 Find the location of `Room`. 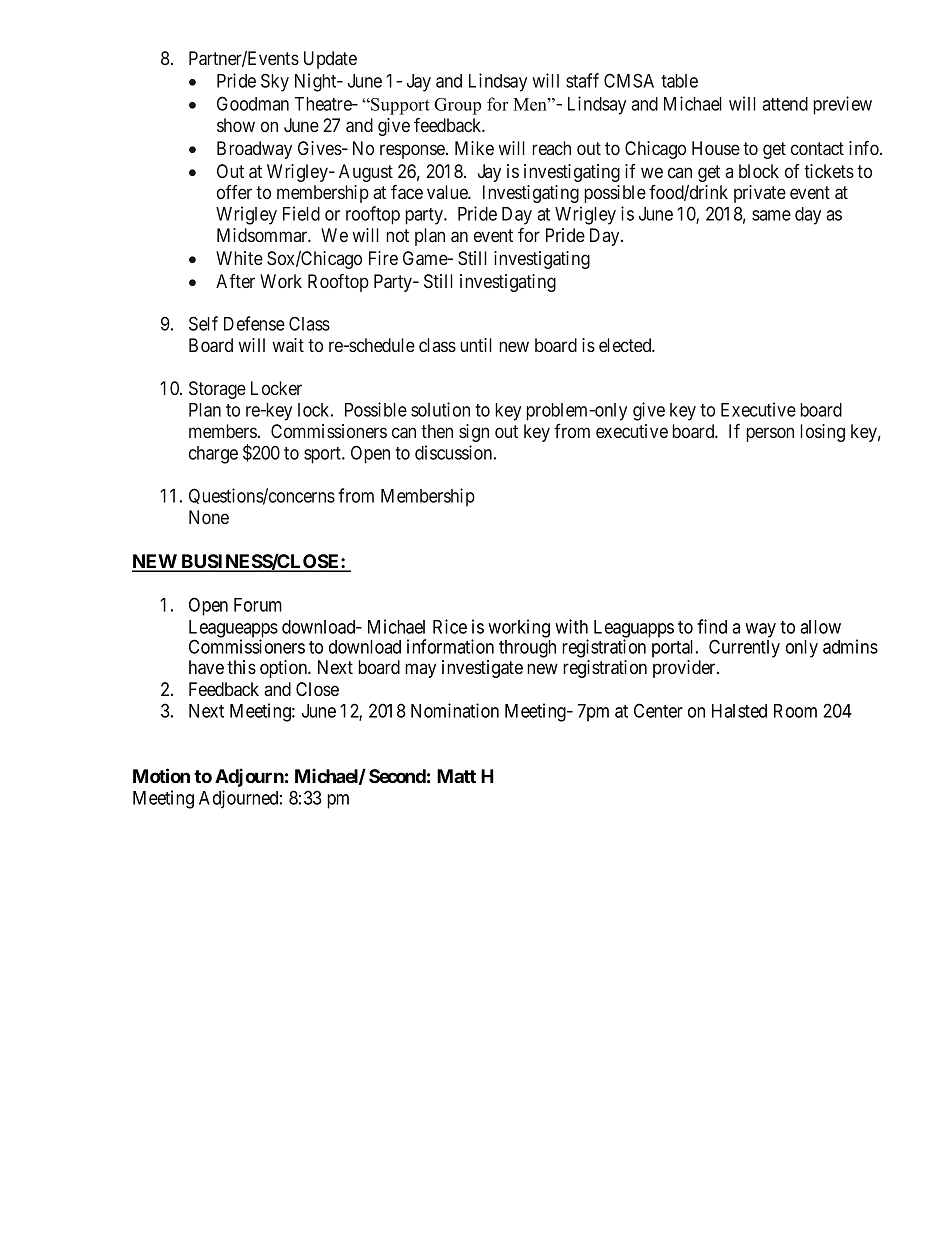

Room is located at coordinates (795, 711).
